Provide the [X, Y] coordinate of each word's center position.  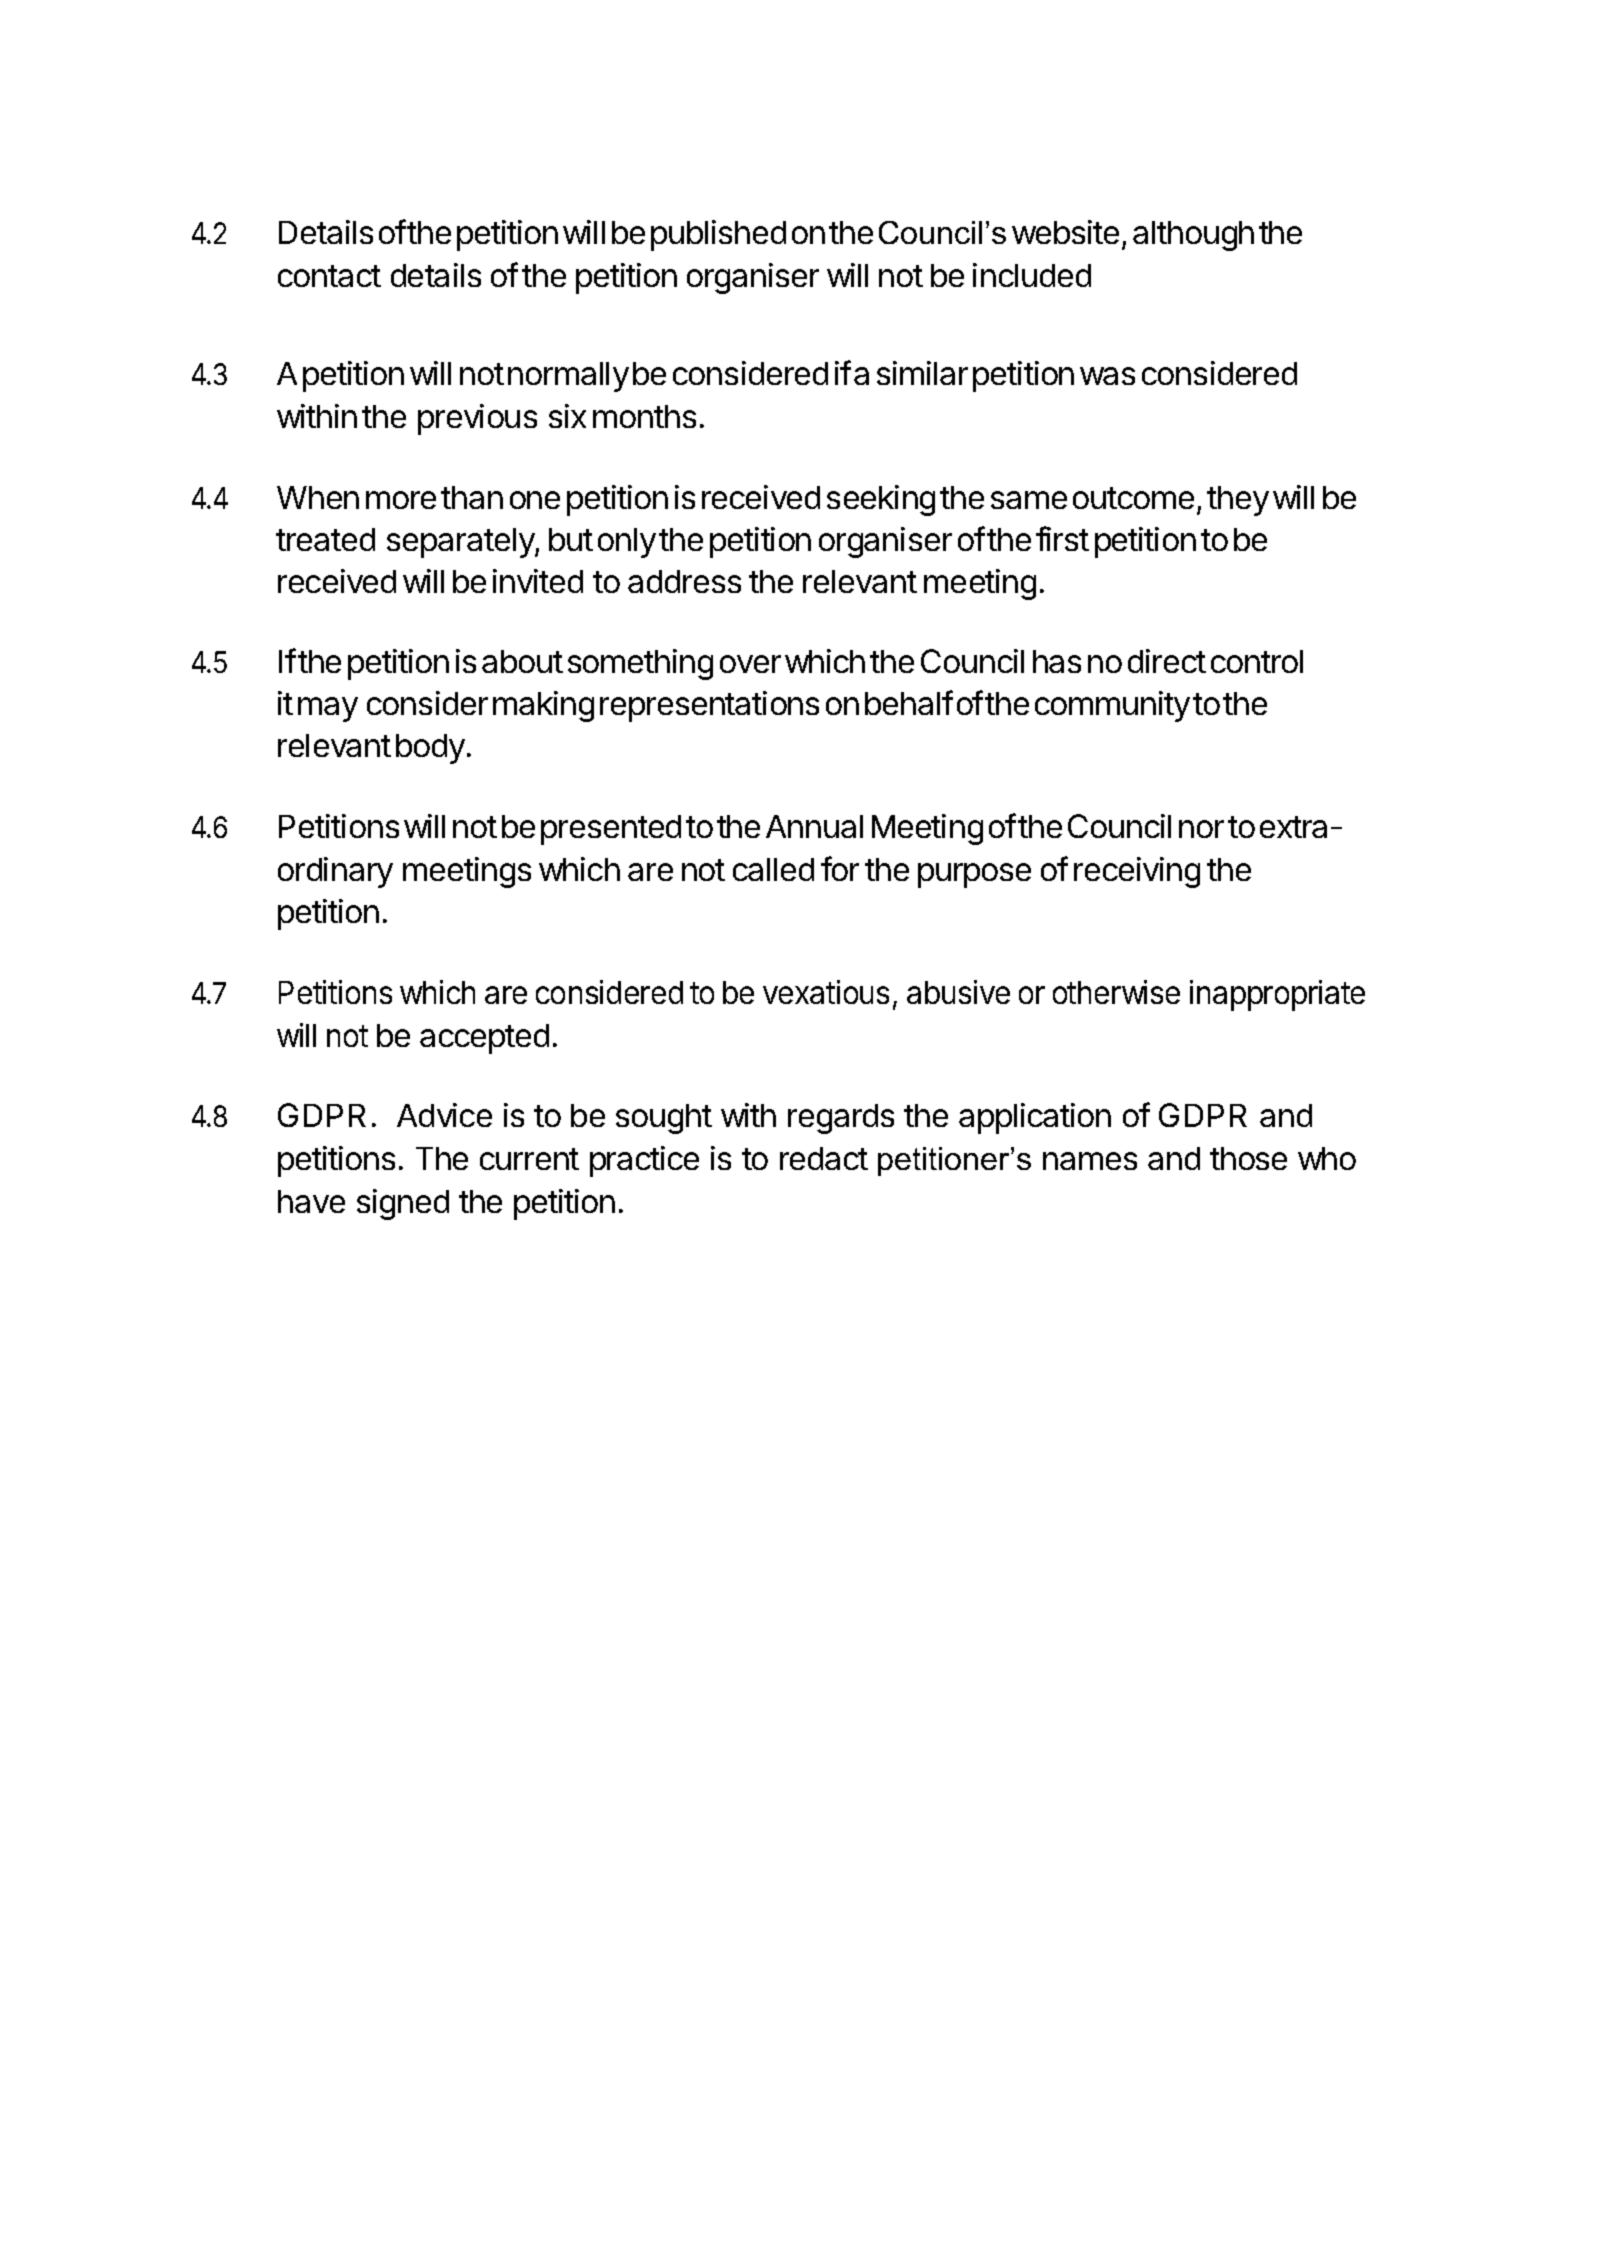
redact [824, 1158]
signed [403, 1204]
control [1257, 661]
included [1032, 275]
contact [329, 276]
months [644, 416]
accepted [484, 1039]
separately [461, 543]
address [684, 581]
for [840, 868]
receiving [1137, 872]
